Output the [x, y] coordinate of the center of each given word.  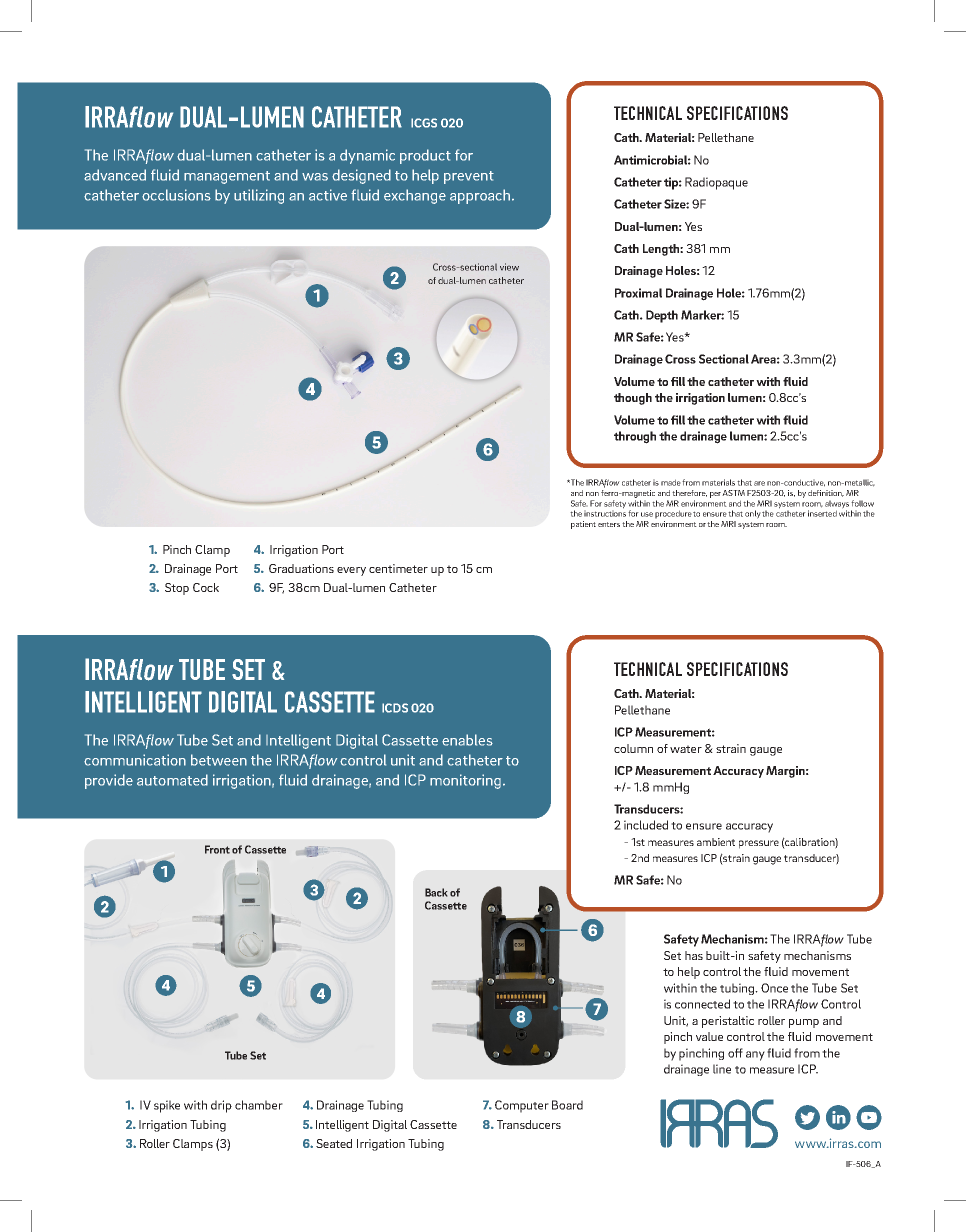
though [633, 399]
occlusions [176, 195]
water [686, 749]
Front [217, 849]
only [753, 514]
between [219, 760]
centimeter [398, 568]
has [694, 955]
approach [480, 196]
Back [436, 892]
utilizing [259, 196]
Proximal [638, 293]
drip [221, 1106]
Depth [662, 316]
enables [467, 740]
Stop [177, 589]
